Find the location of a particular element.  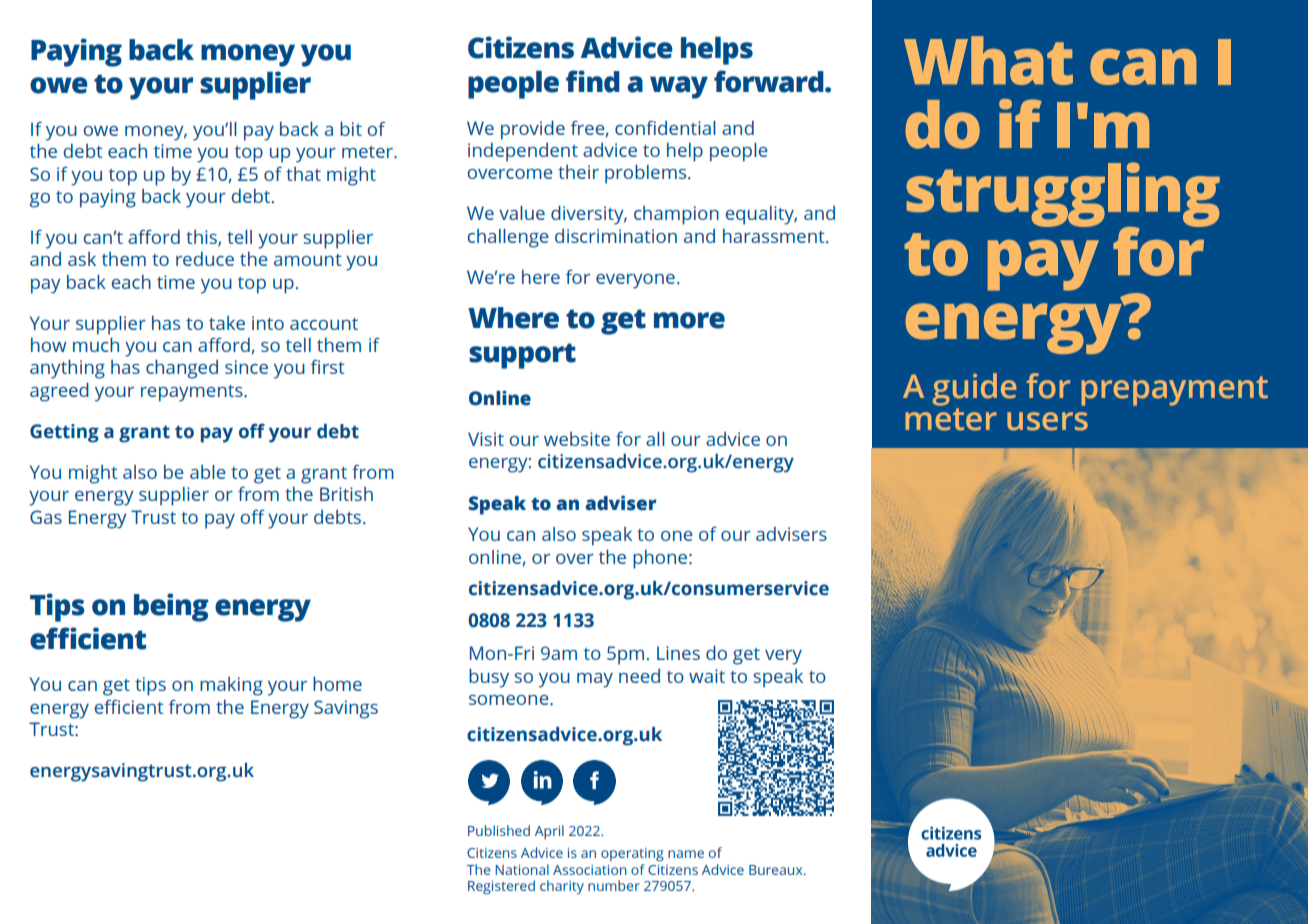

bit is located at coordinates (351, 128).
